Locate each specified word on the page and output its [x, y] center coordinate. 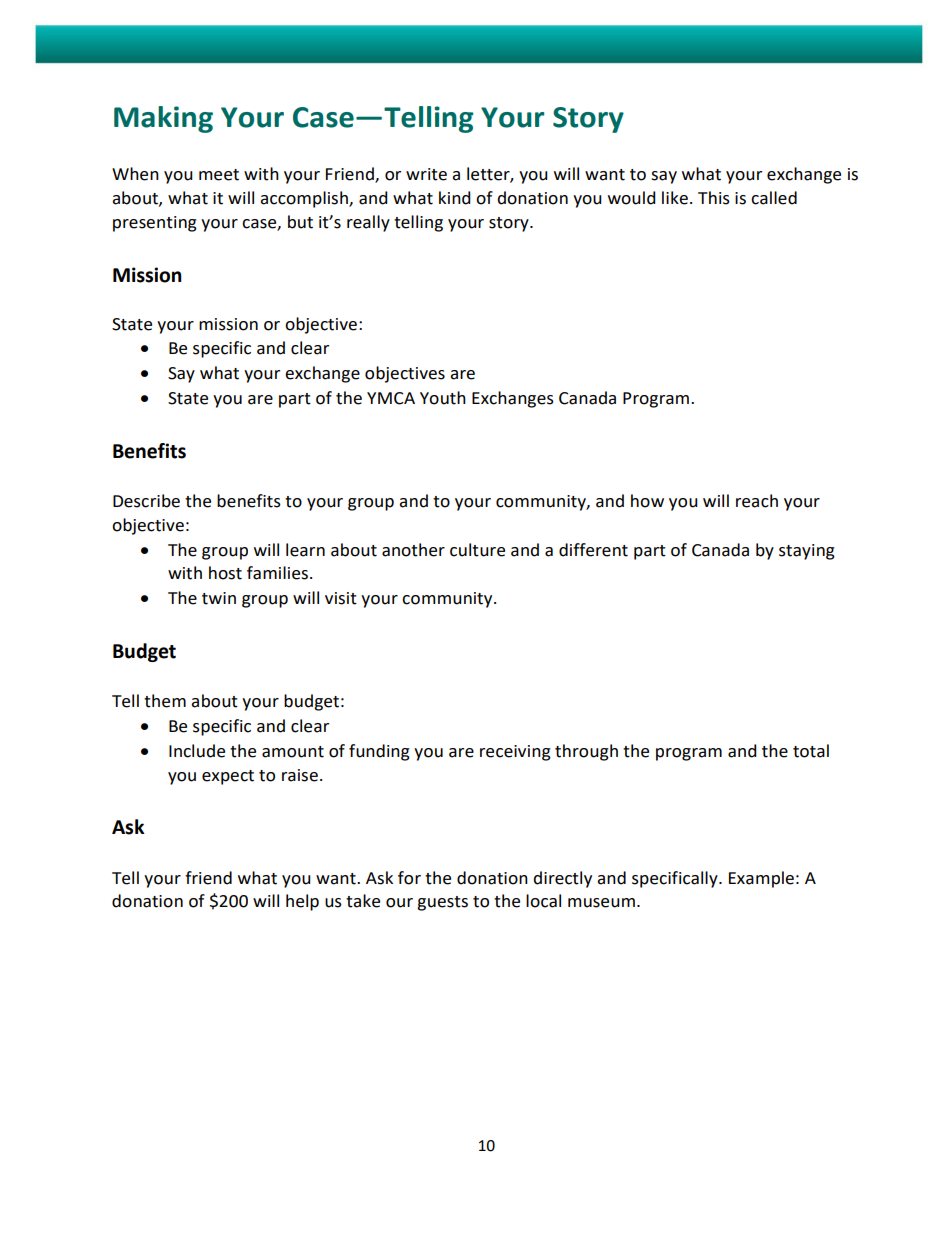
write [426, 174]
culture [477, 550]
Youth [443, 398]
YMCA [391, 398]
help [302, 902]
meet [219, 175]
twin [219, 598]
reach [757, 501]
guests [442, 903]
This [714, 198]
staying [807, 552]
